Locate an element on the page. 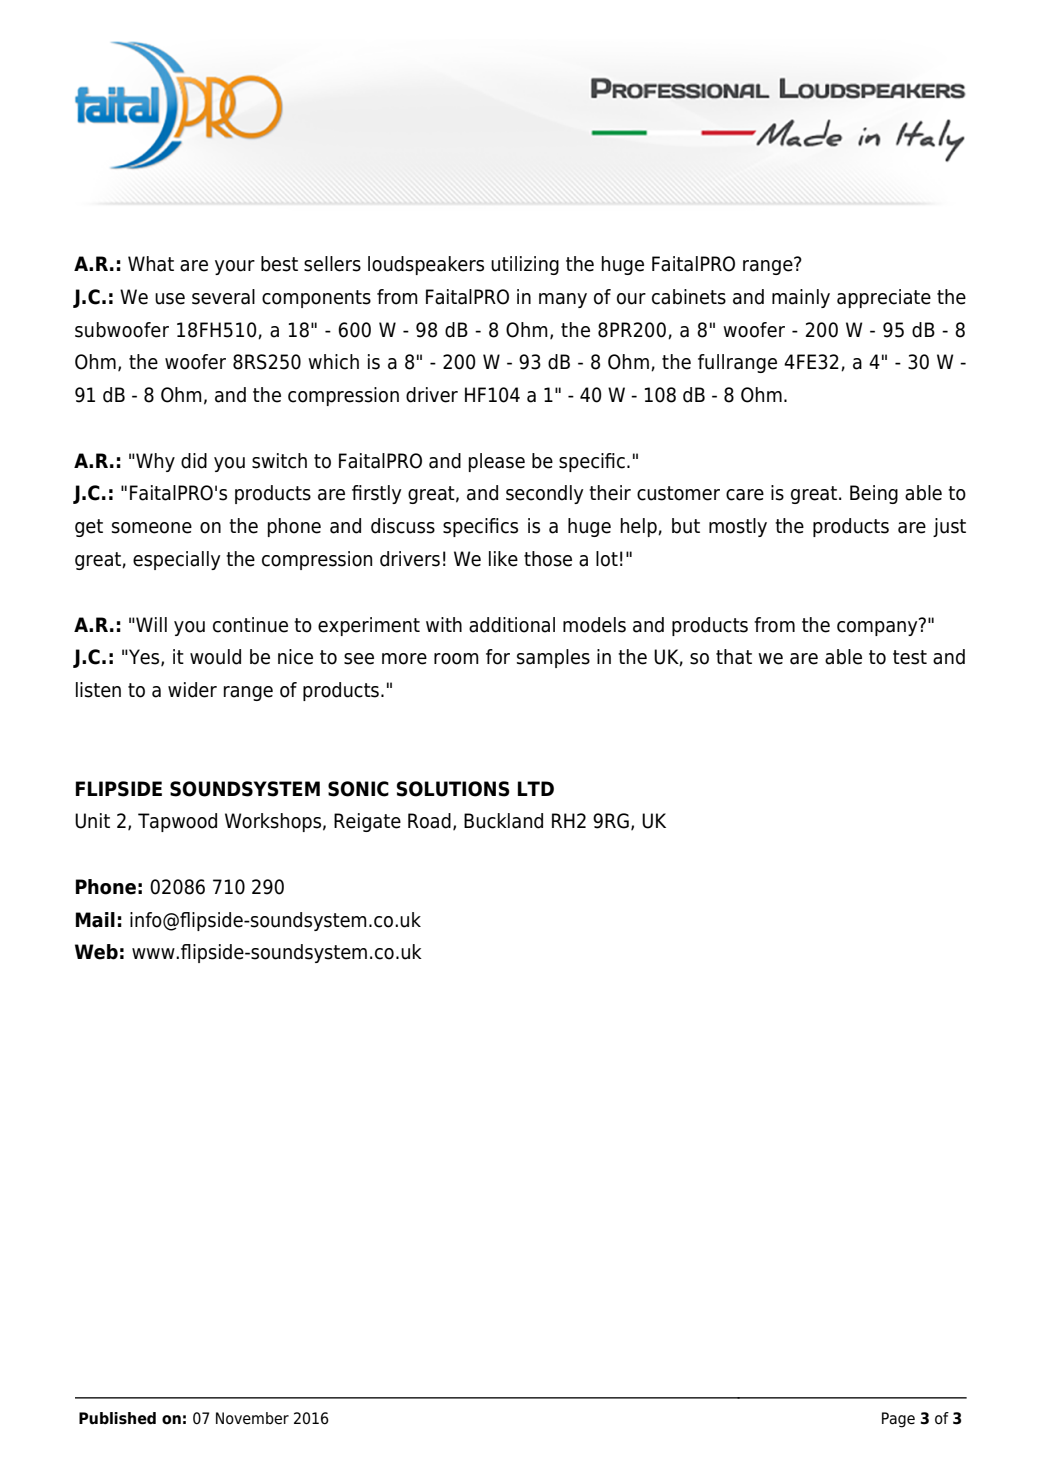  November is located at coordinates (252, 1418).
